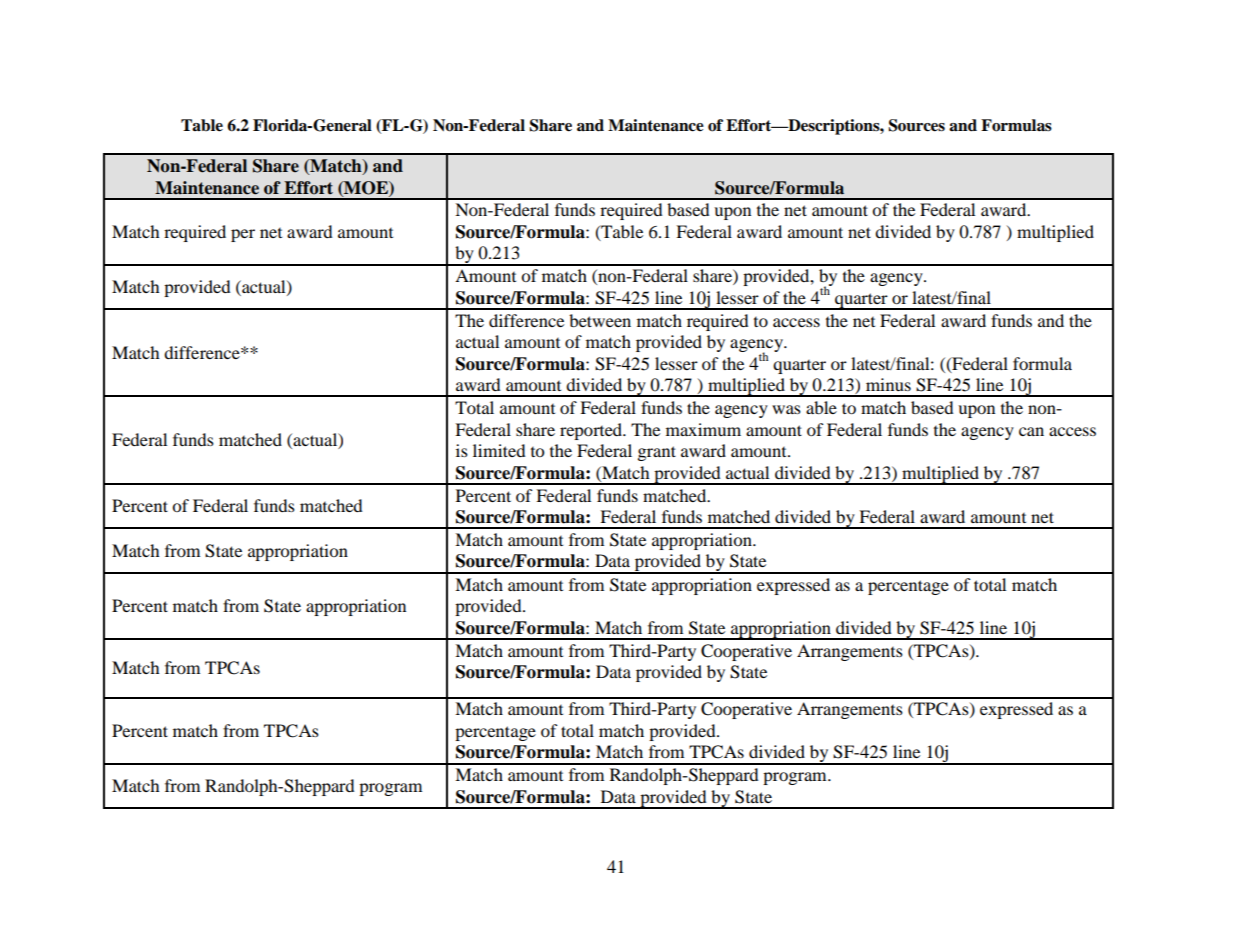 The width and height of the screenshot is (1233, 952). I want to click on maximum, so click(703, 429).
